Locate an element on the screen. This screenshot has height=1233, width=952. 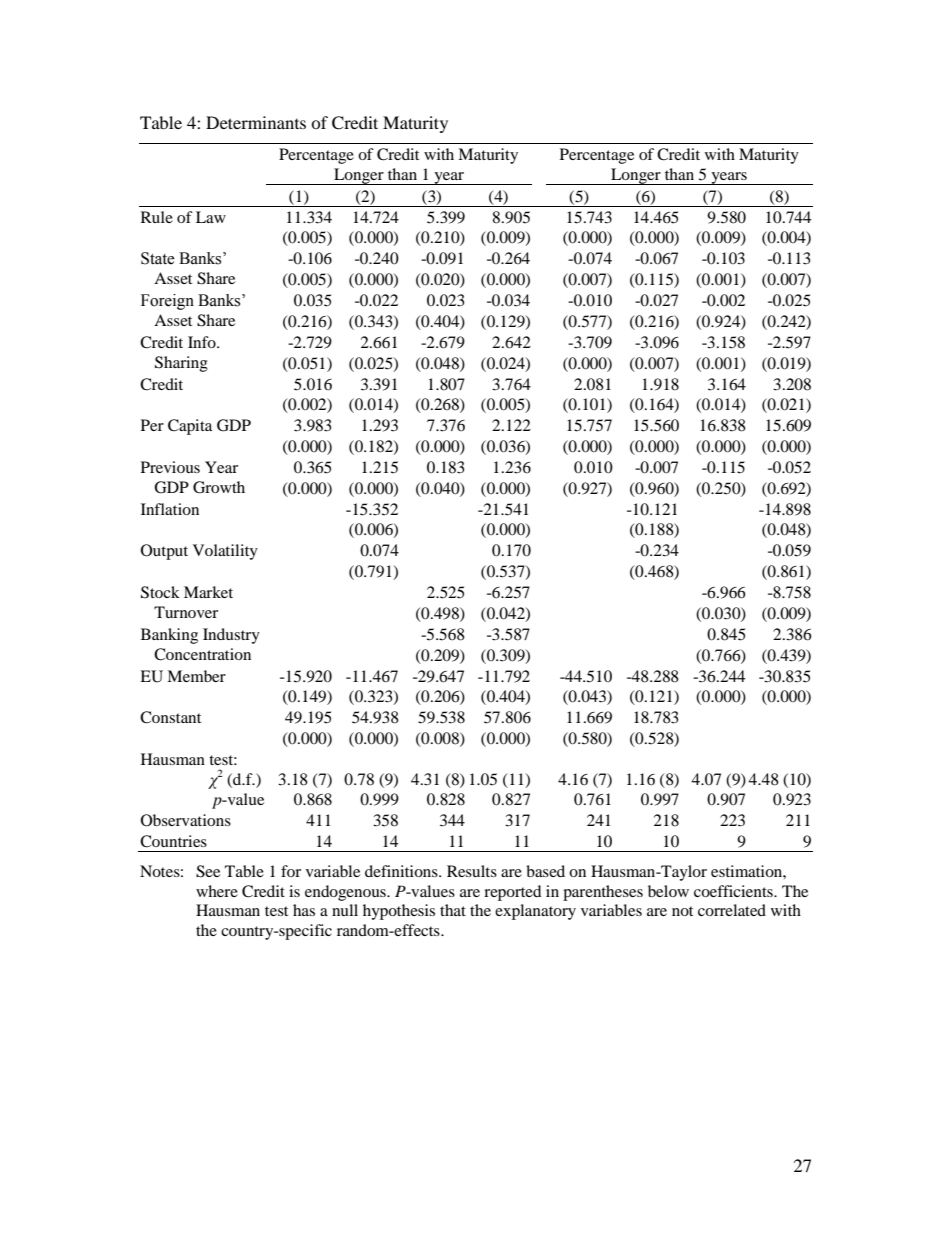
Rule is located at coordinates (157, 217).
